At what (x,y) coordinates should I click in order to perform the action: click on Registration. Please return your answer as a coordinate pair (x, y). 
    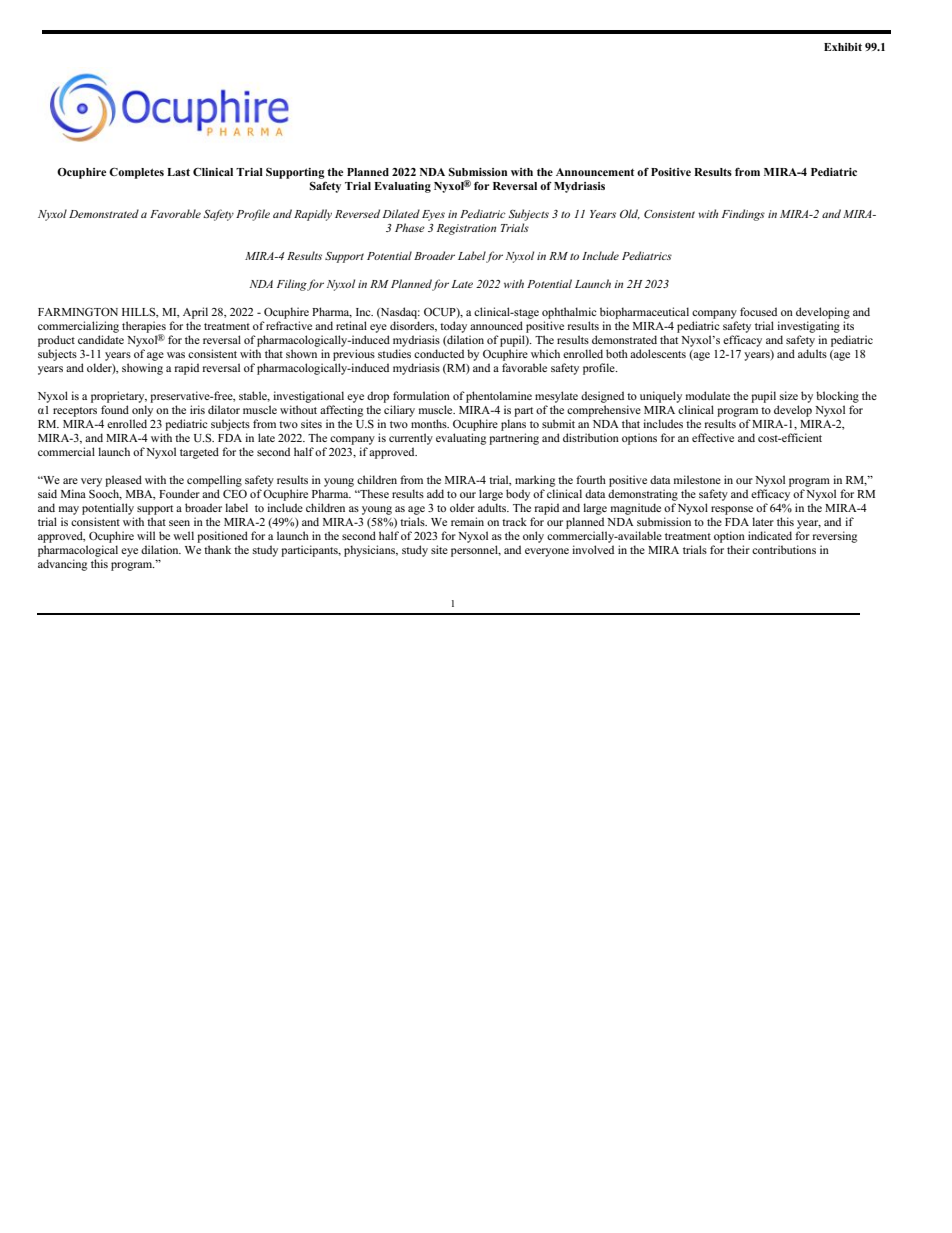
    Looking at the image, I should click on (466, 229).
